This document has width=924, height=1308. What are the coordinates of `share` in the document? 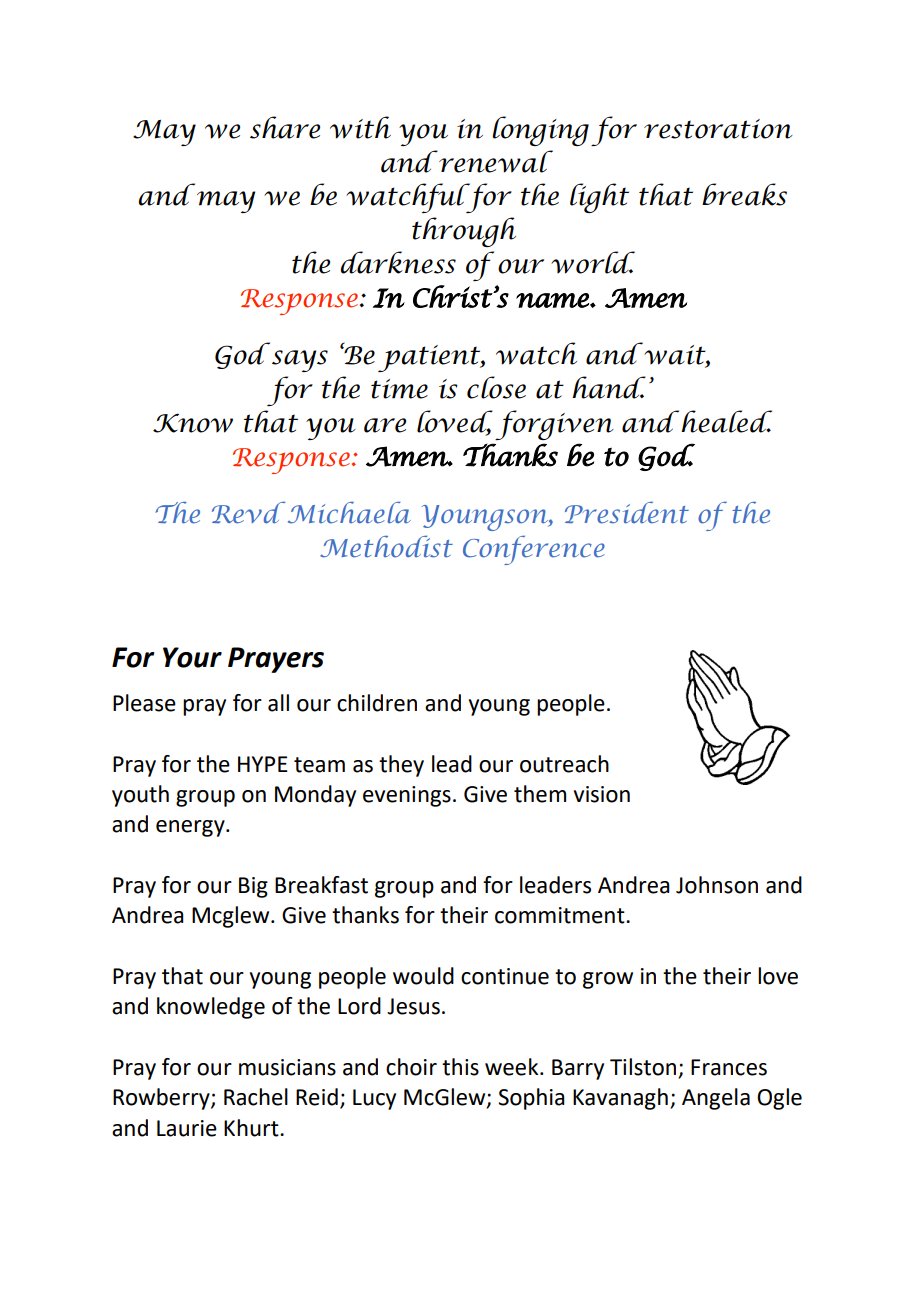 It's located at (285, 127).
